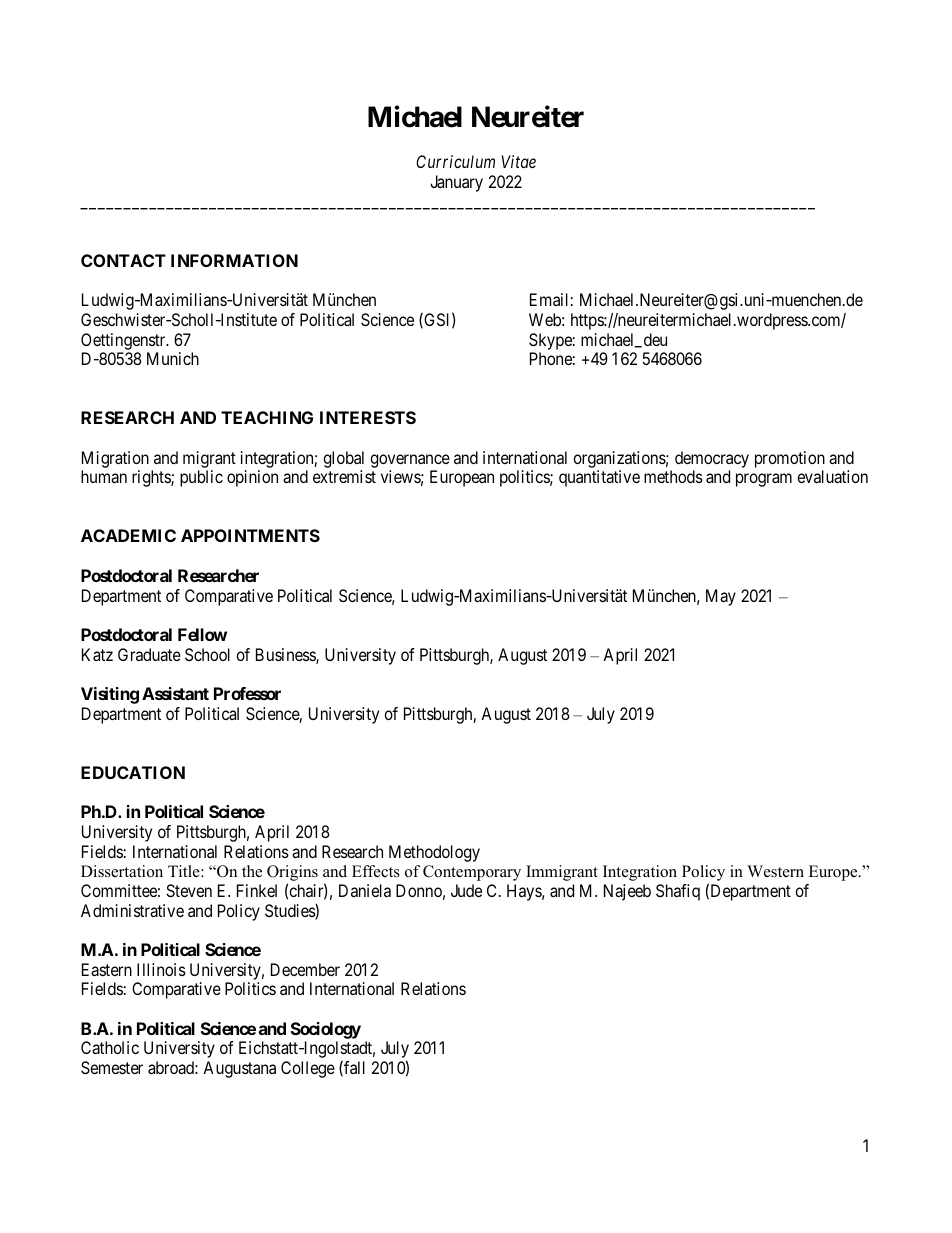 This screenshot has width=952, height=1233. I want to click on Sociology, so click(326, 1030).
